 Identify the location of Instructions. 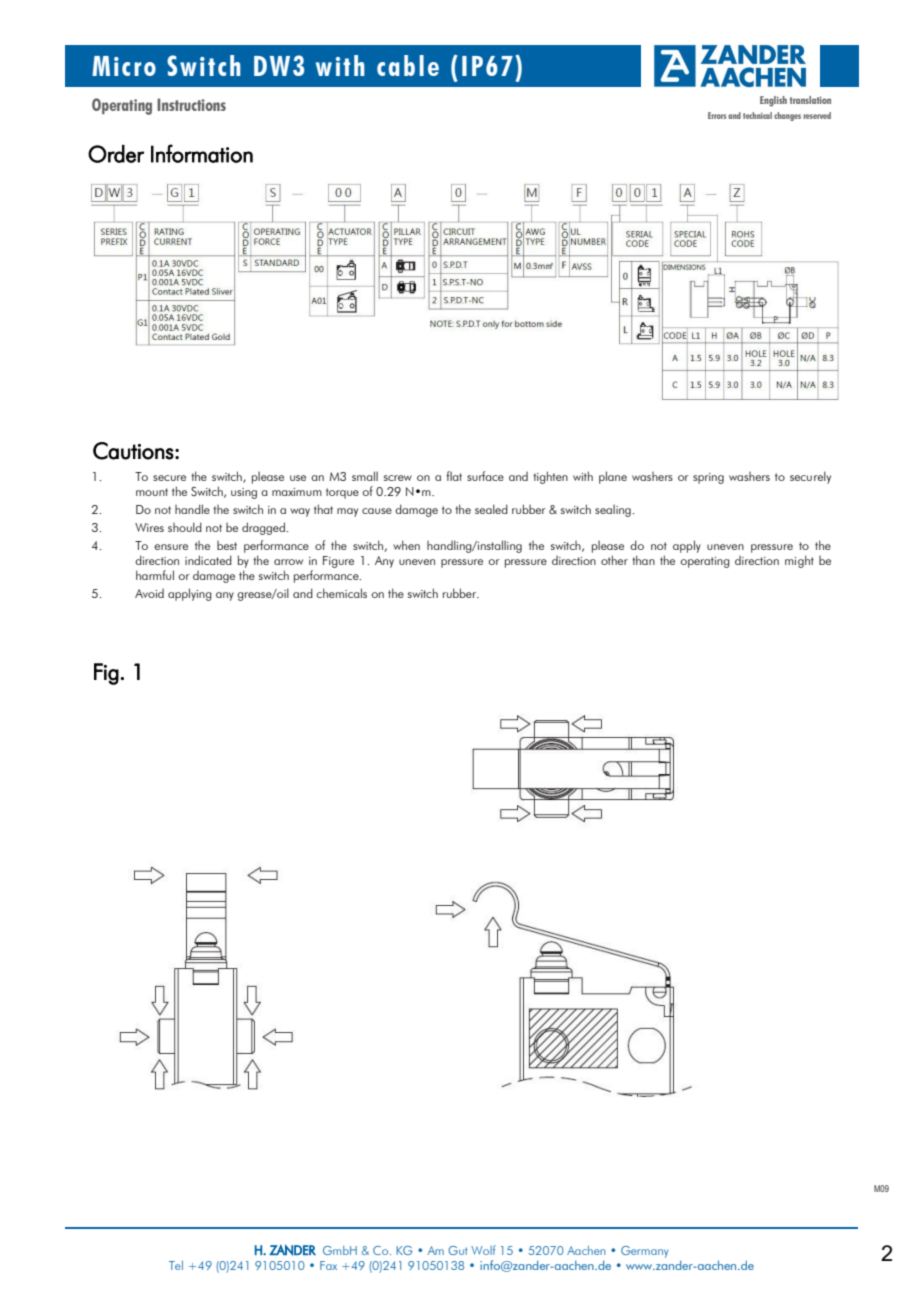
(191, 104).
